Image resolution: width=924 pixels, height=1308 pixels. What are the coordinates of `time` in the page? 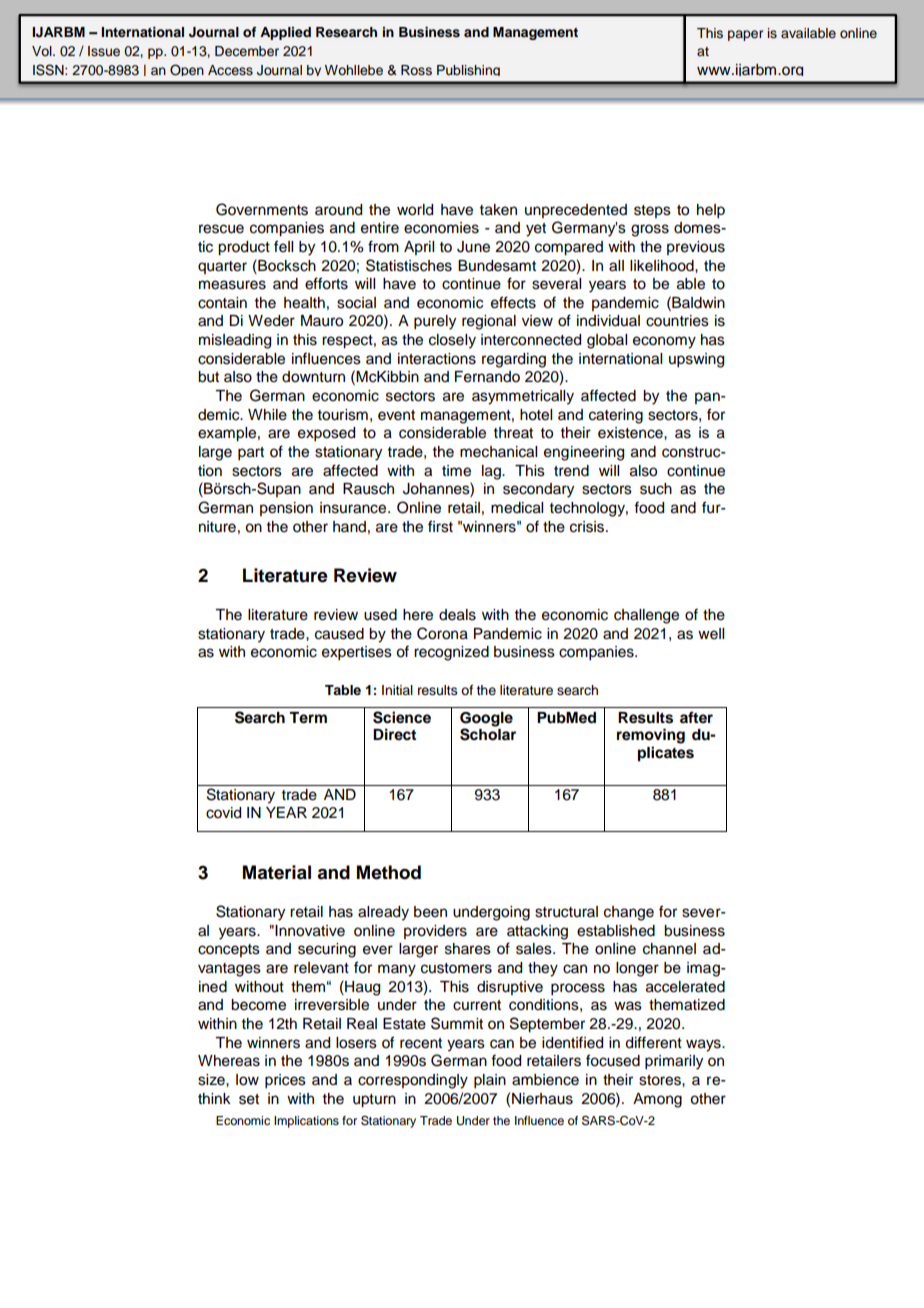 It's located at (456, 471).
